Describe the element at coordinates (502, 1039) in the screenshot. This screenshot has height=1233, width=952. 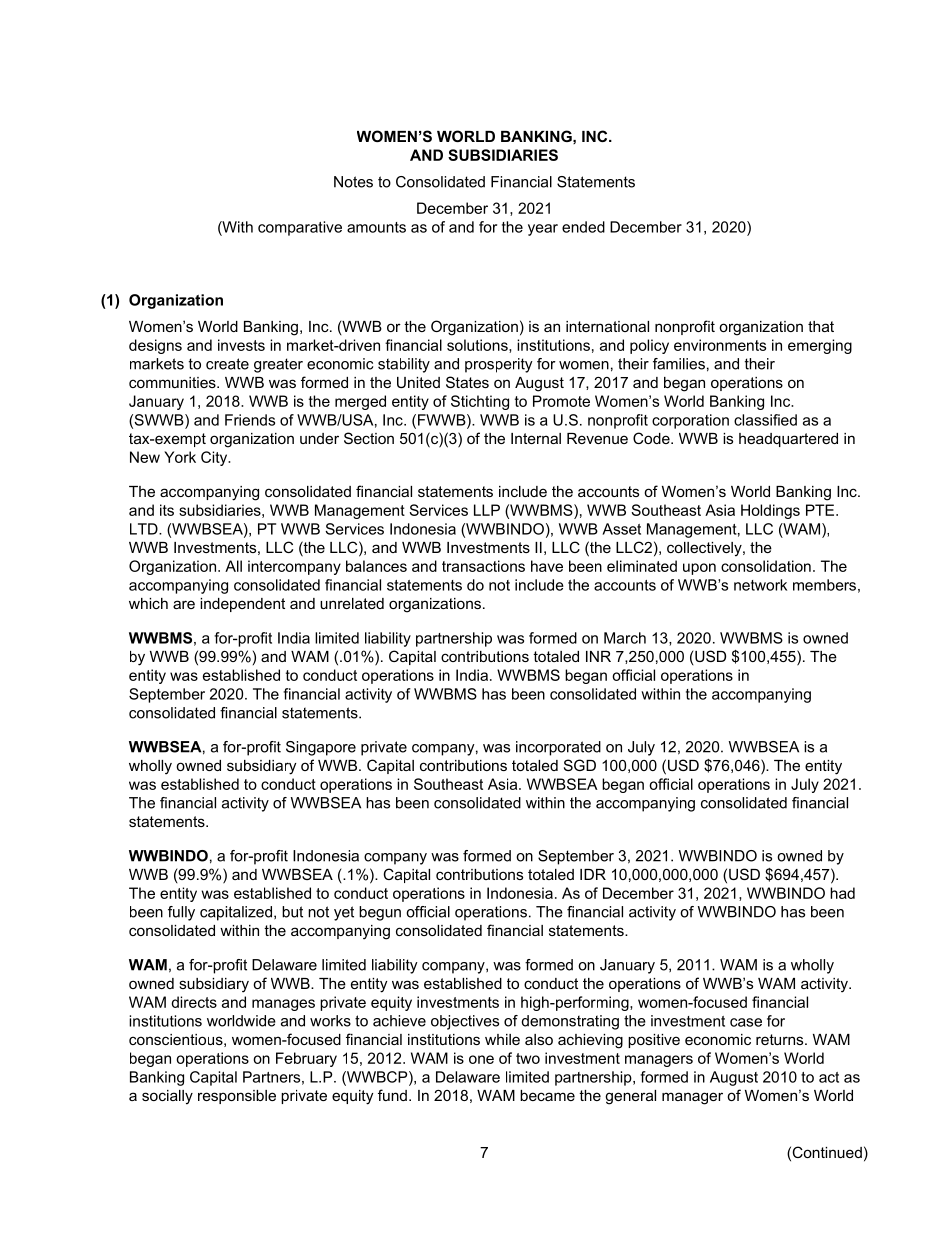
I see `while` at that location.
